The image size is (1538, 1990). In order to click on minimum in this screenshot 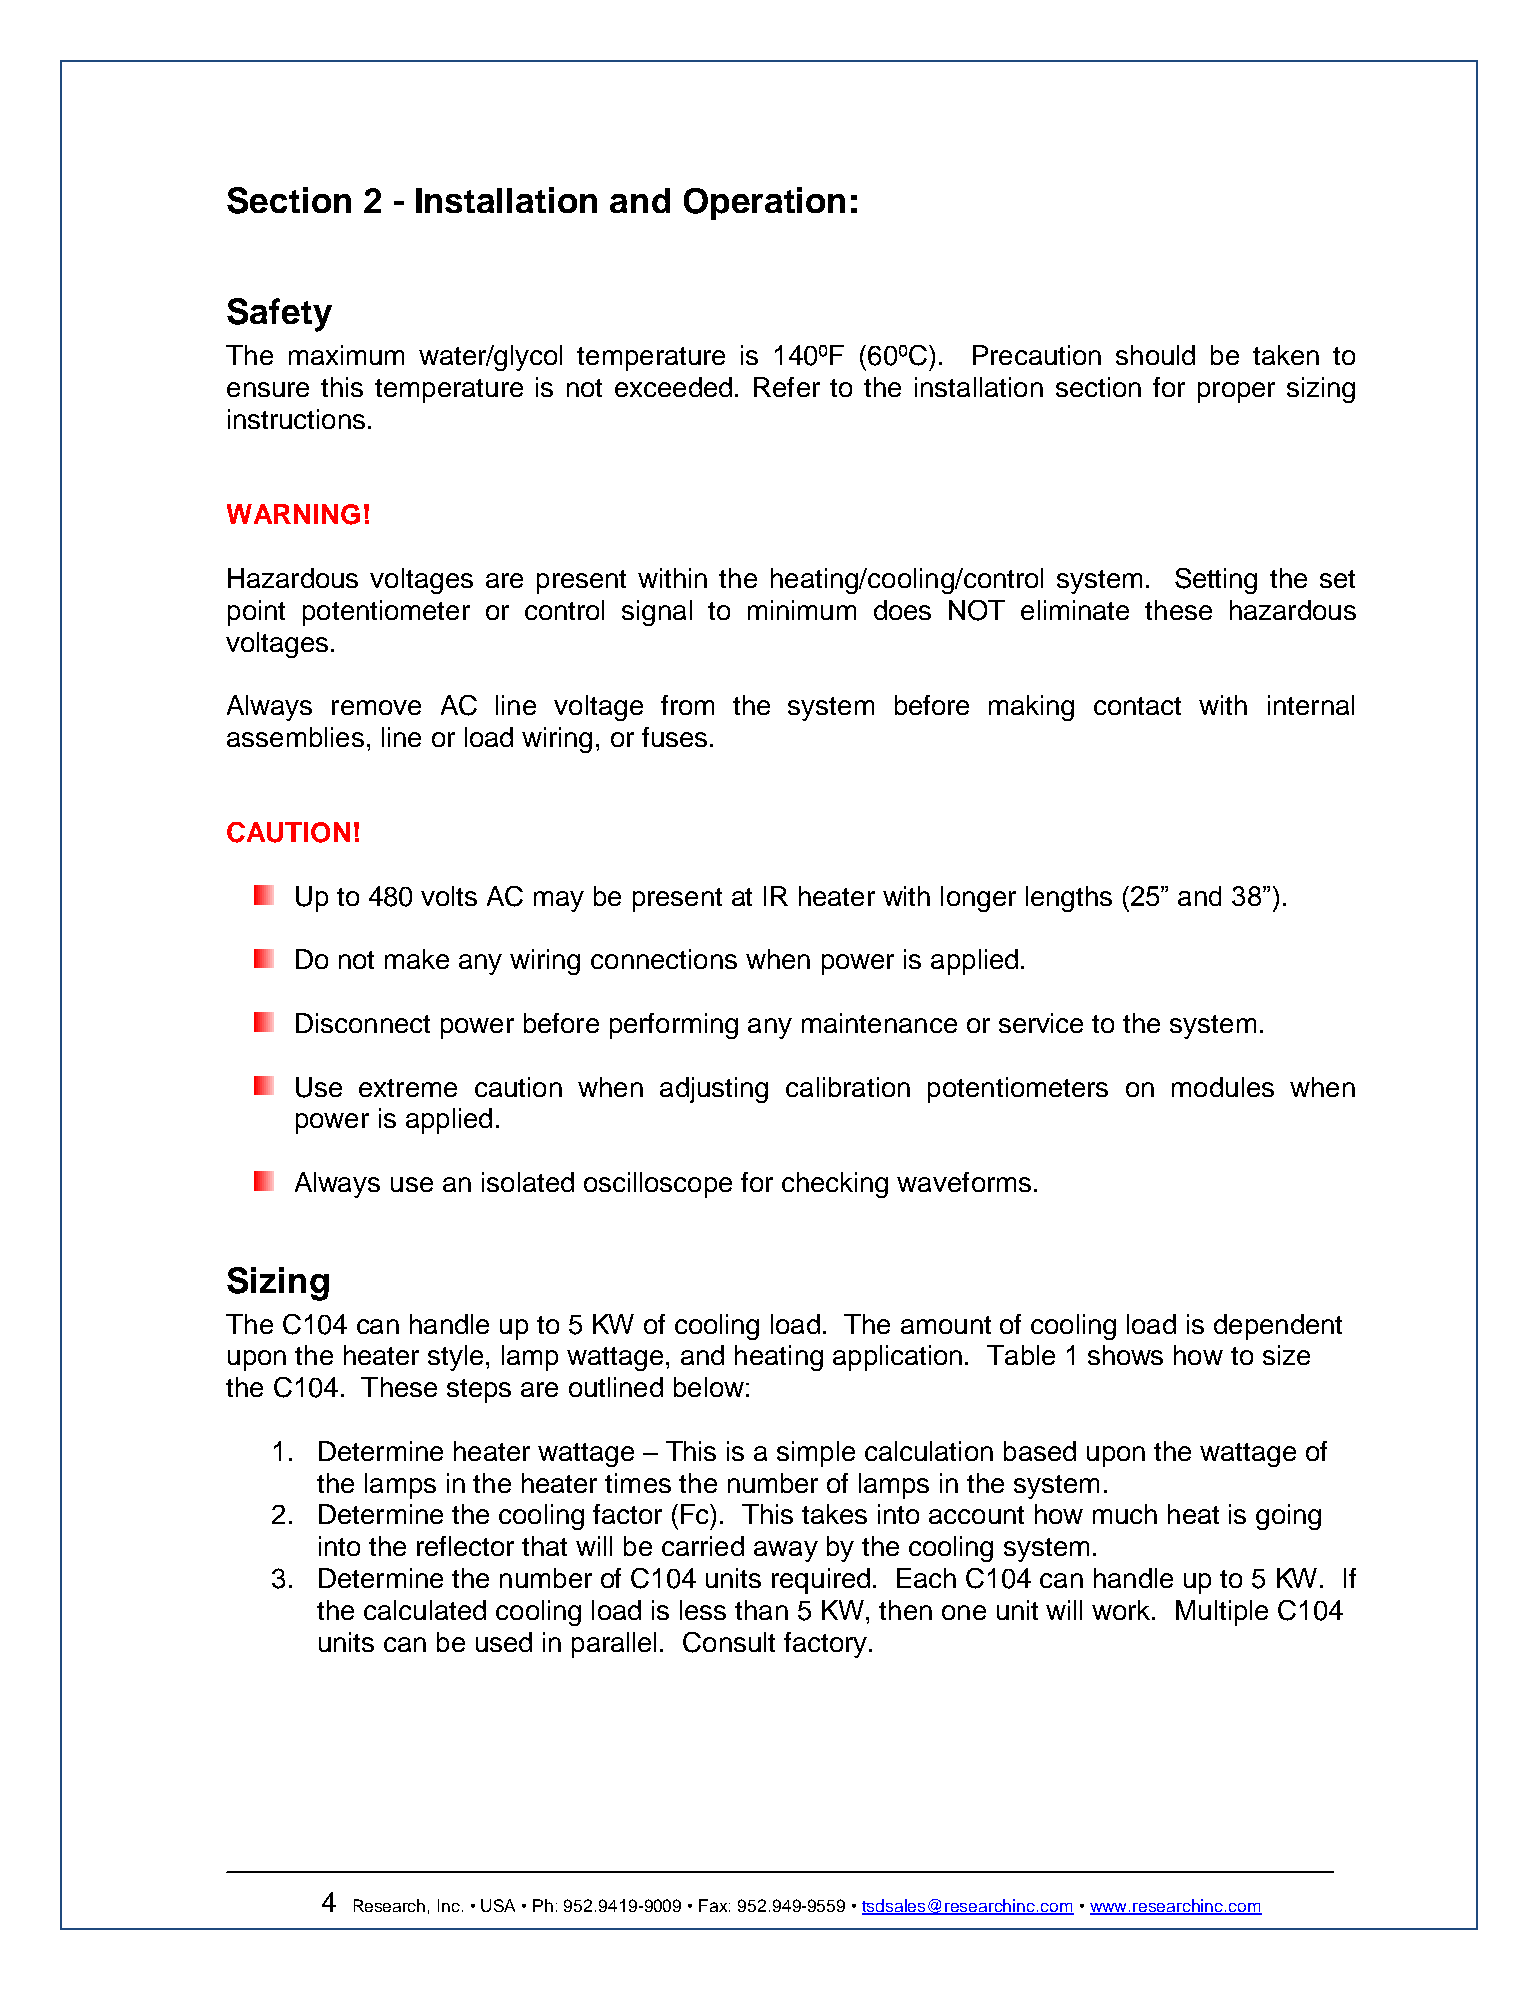, I will do `click(802, 610)`.
